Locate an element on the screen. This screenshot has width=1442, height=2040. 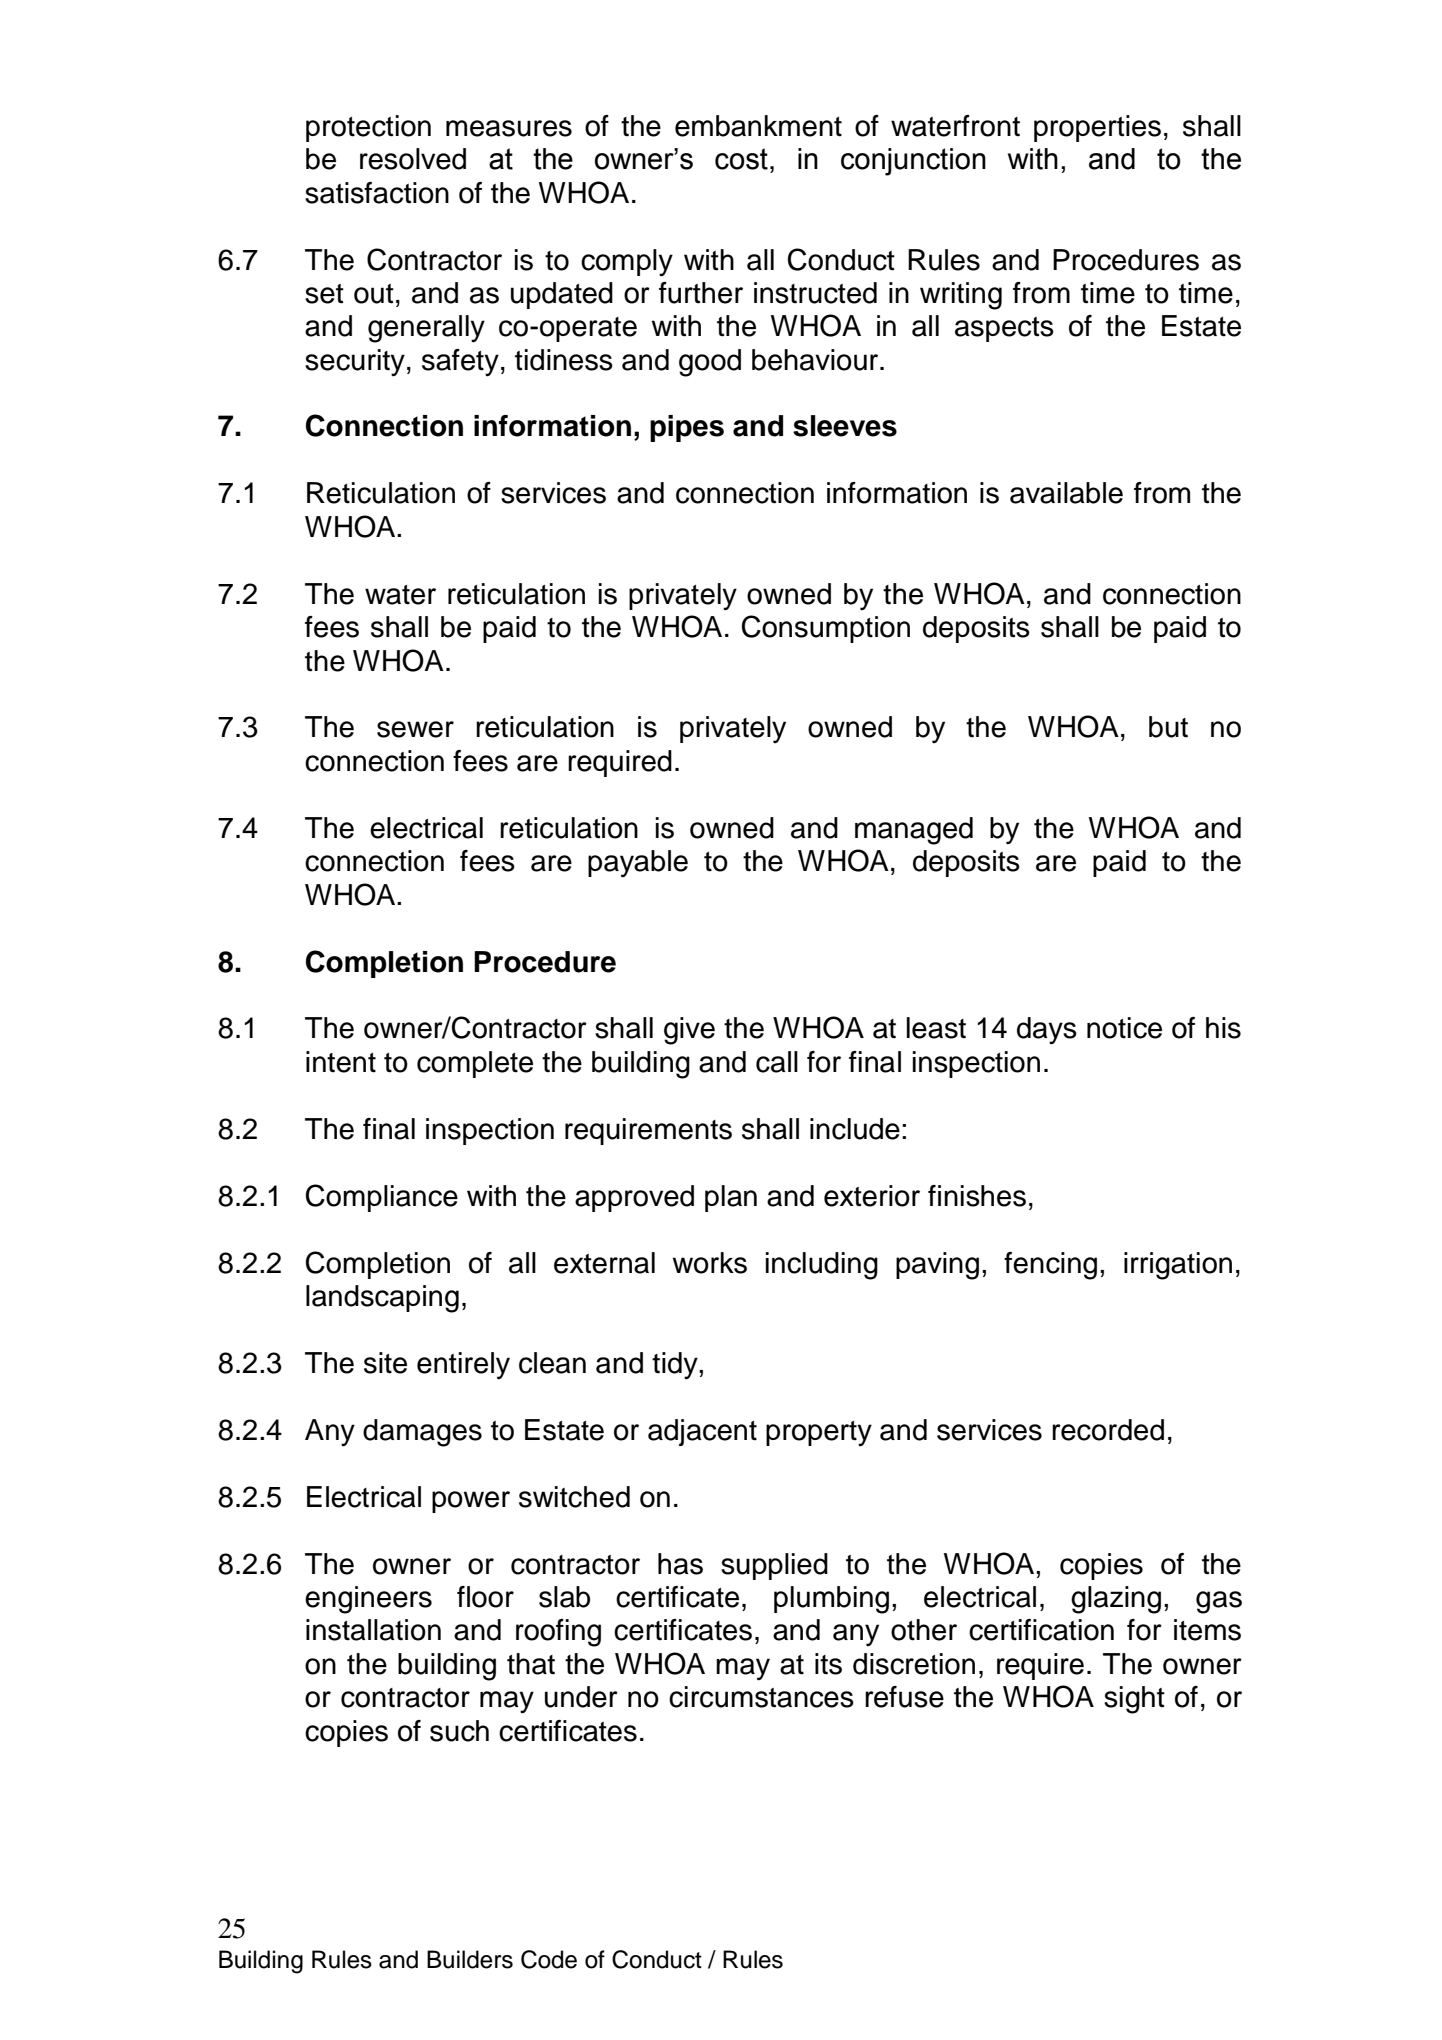
circumstances is located at coordinates (761, 1697).
